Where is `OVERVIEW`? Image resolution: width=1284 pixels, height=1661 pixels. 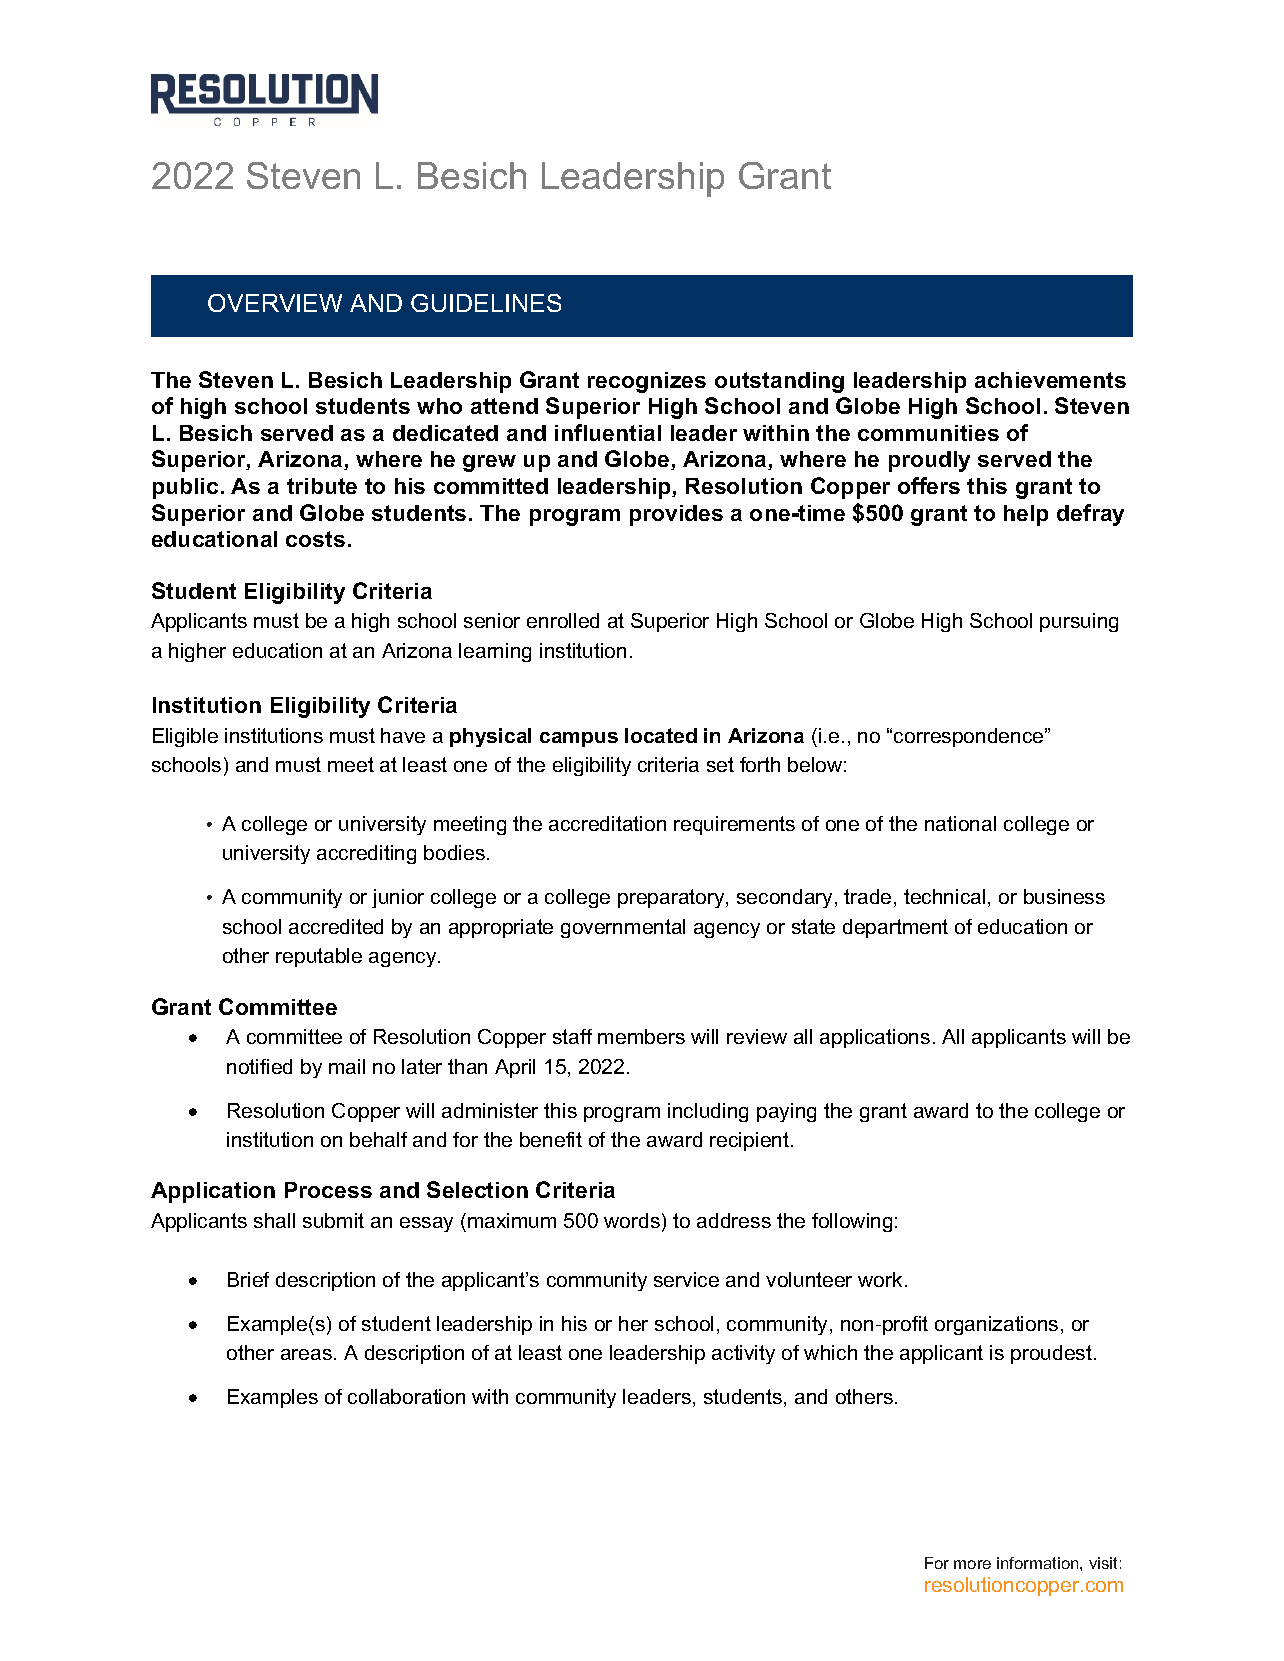 OVERVIEW is located at coordinates (275, 303).
